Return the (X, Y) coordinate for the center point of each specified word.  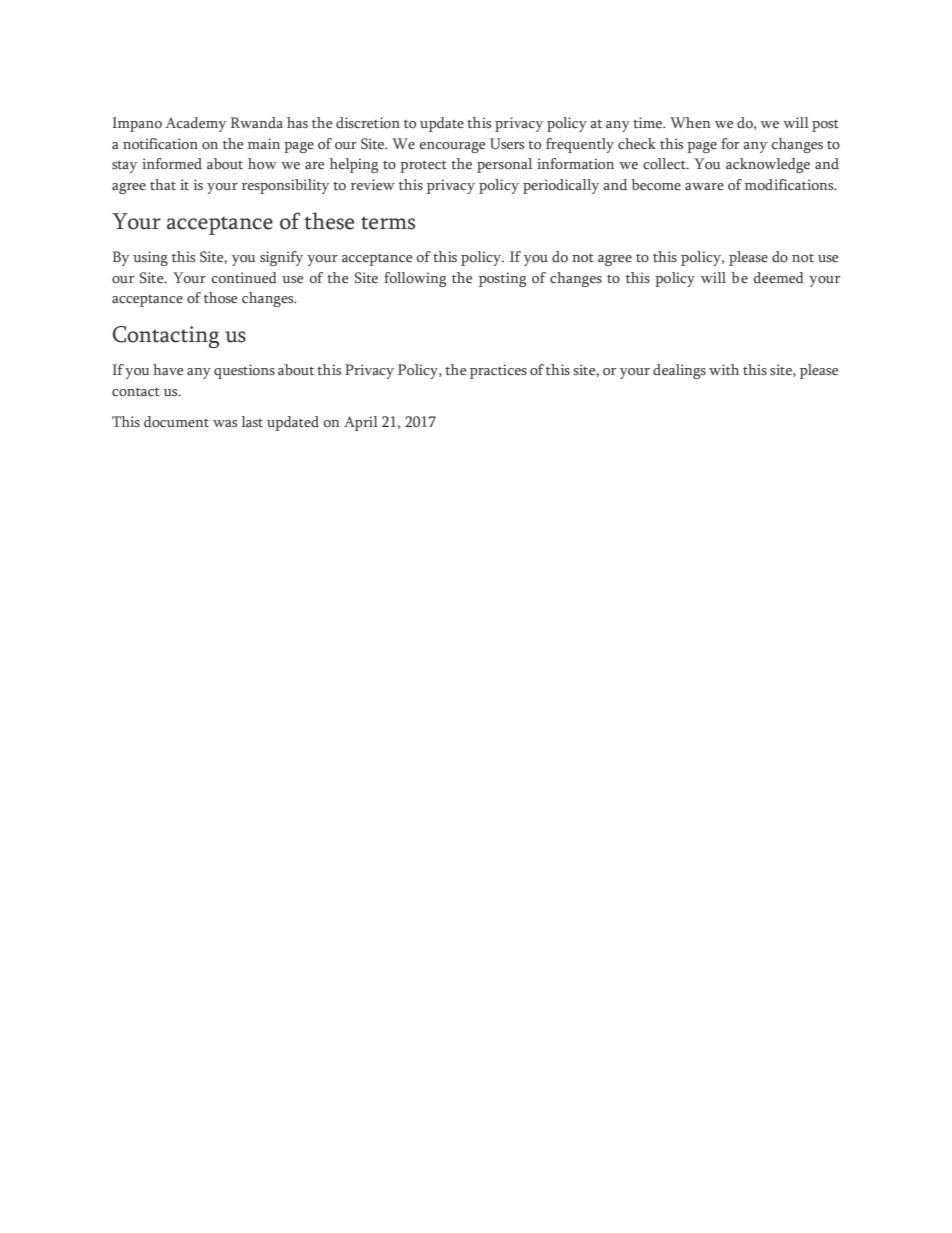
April (361, 423)
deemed (779, 277)
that (163, 184)
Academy (195, 124)
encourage (452, 147)
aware (704, 186)
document (176, 421)
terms (388, 223)
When (690, 122)
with (724, 369)
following (415, 279)
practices (498, 371)
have (168, 369)
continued (244, 278)
